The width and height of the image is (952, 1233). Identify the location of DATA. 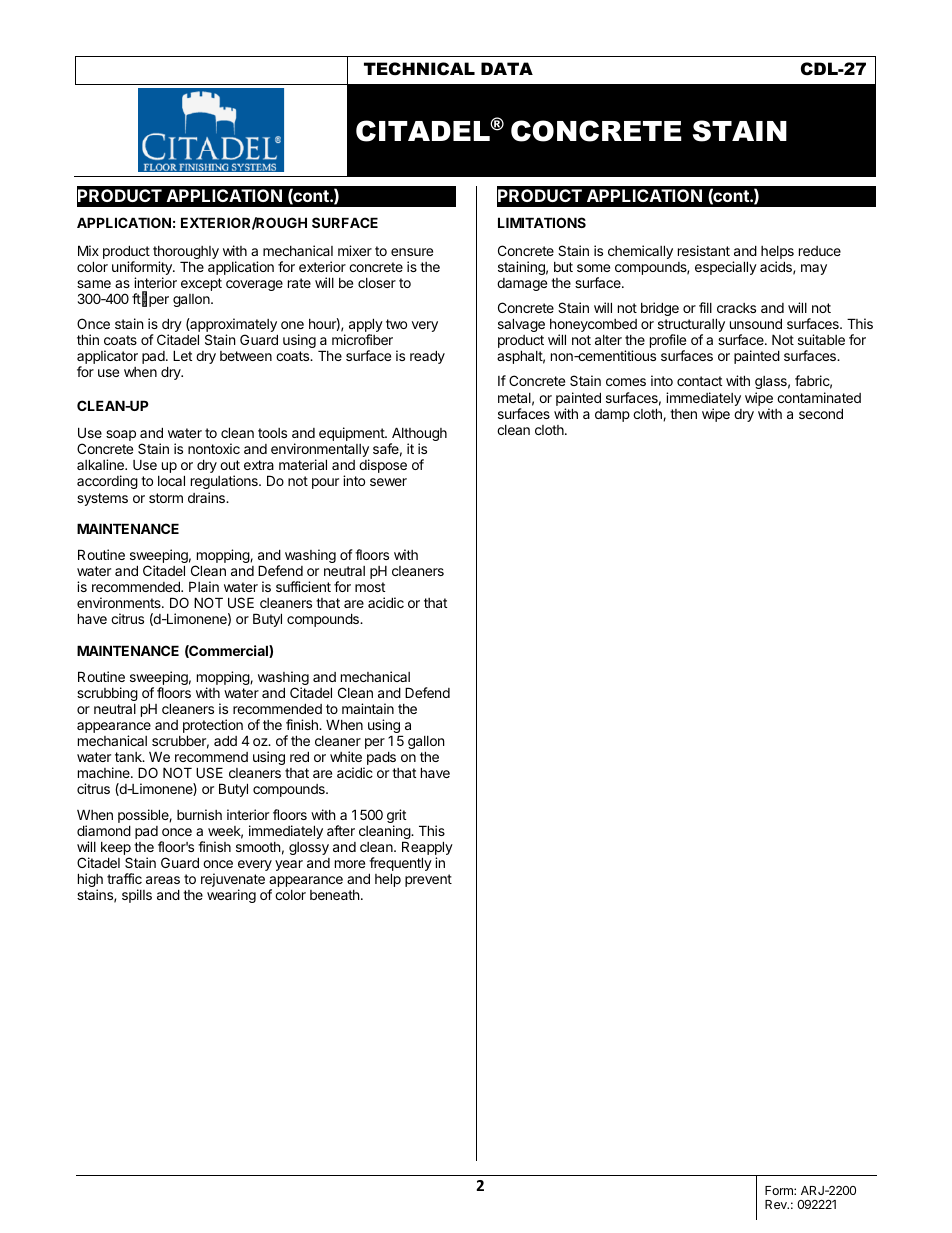
(507, 68).
